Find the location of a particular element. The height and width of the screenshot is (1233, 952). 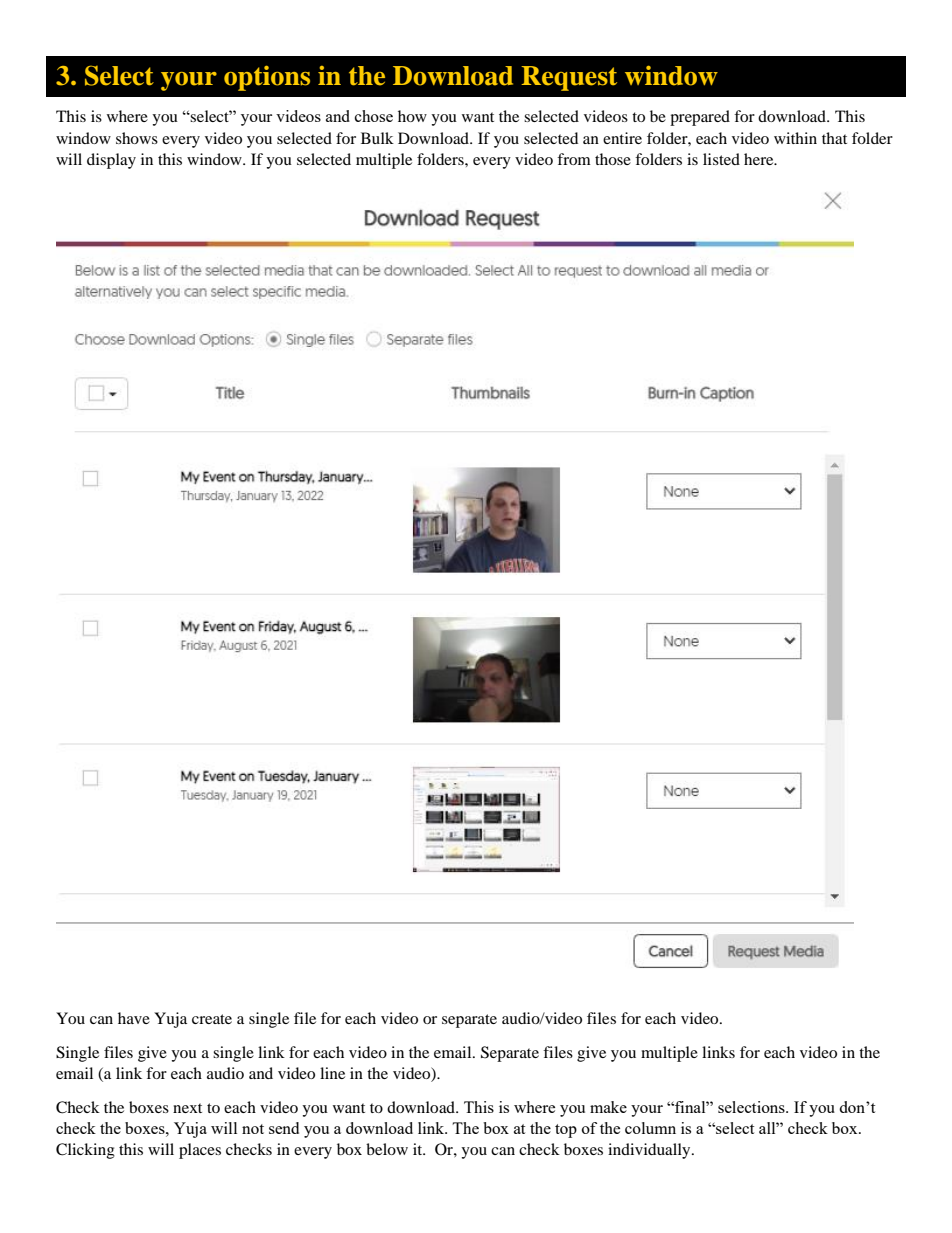

from is located at coordinates (574, 159).
